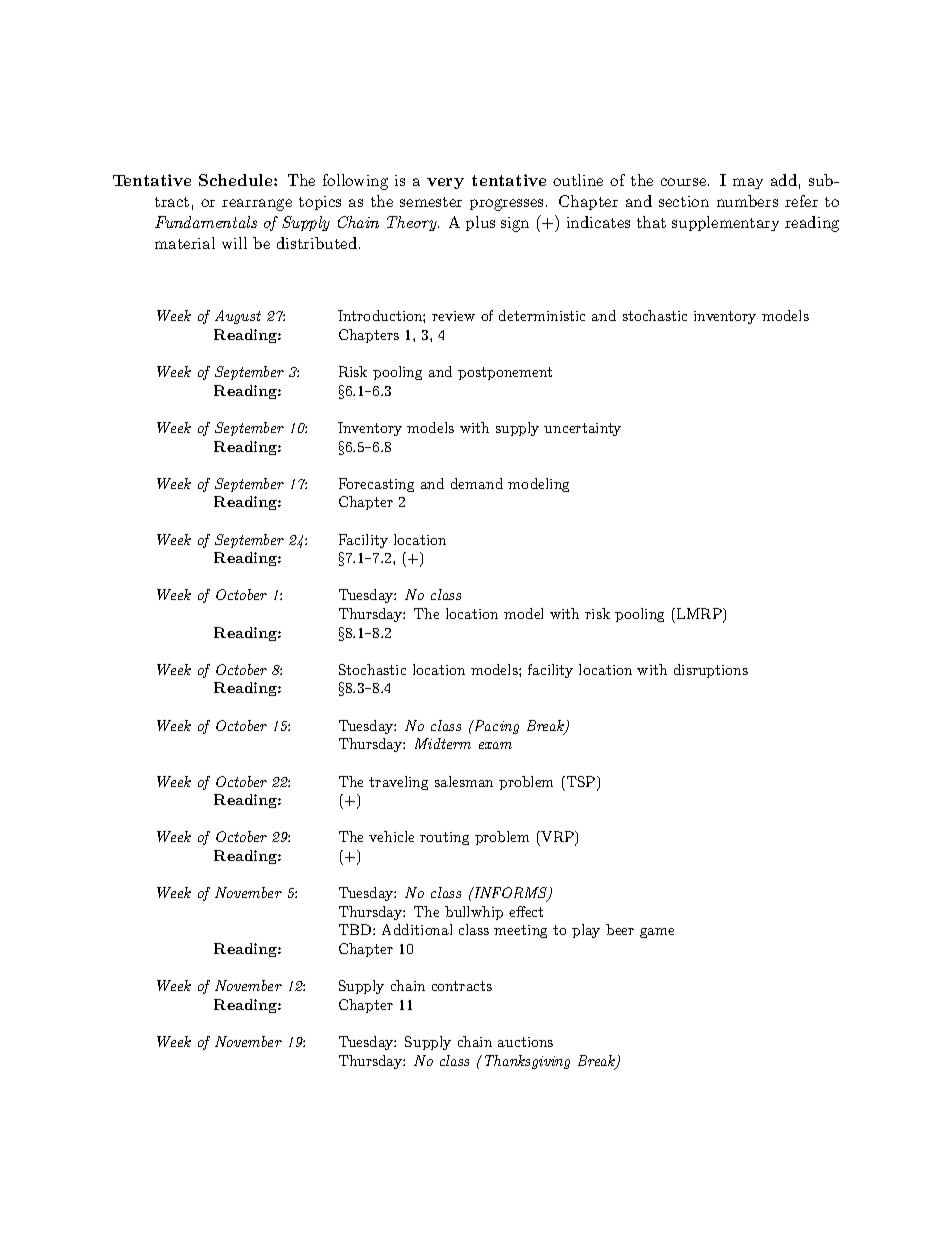  Describe the element at coordinates (257, 205) in the screenshot. I see `rearrange` at that location.
